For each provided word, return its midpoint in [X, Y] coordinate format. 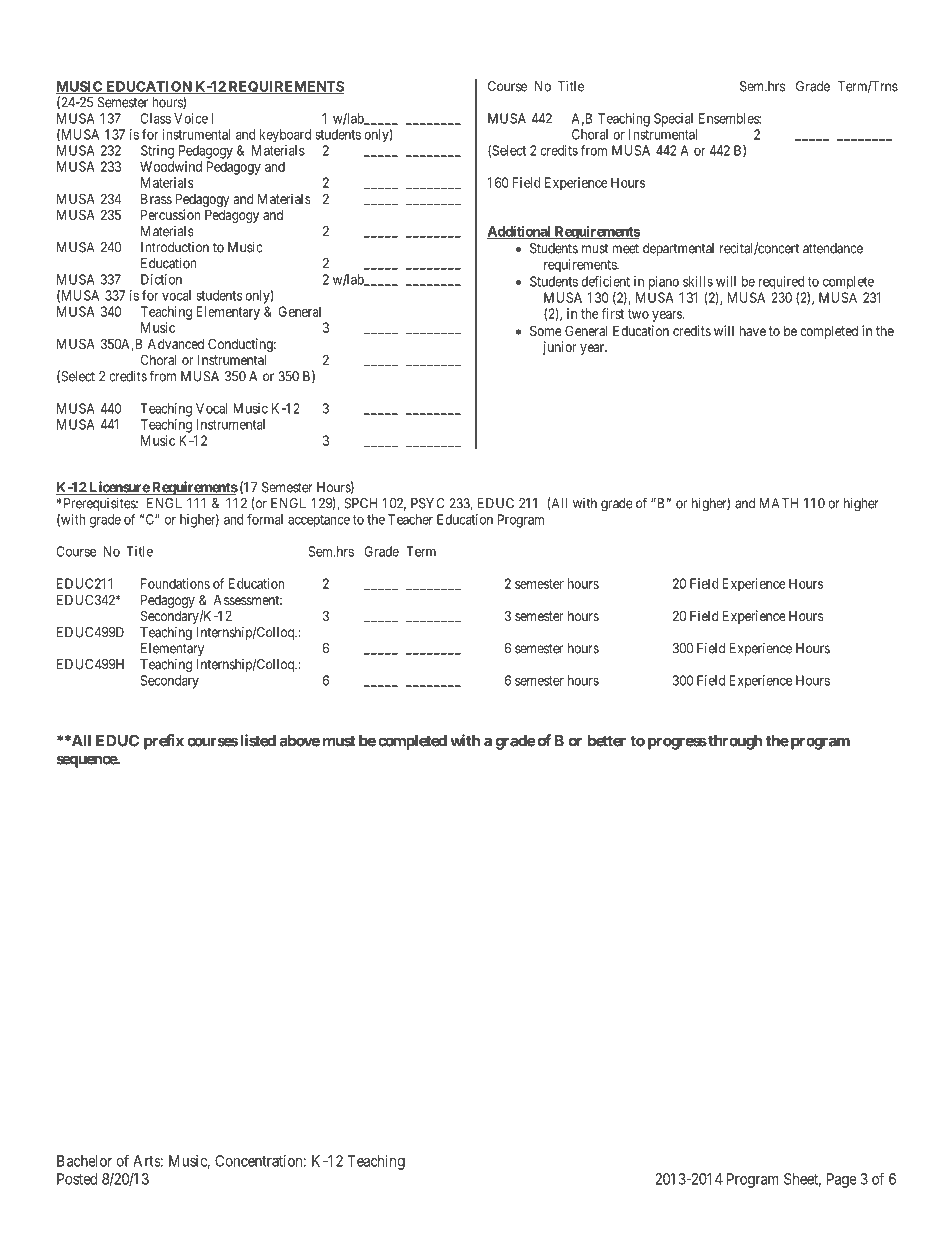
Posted [77, 1179]
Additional [520, 232]
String [157, 152]
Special [673, 120]
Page [842, 1180]
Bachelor [84, 1161]
